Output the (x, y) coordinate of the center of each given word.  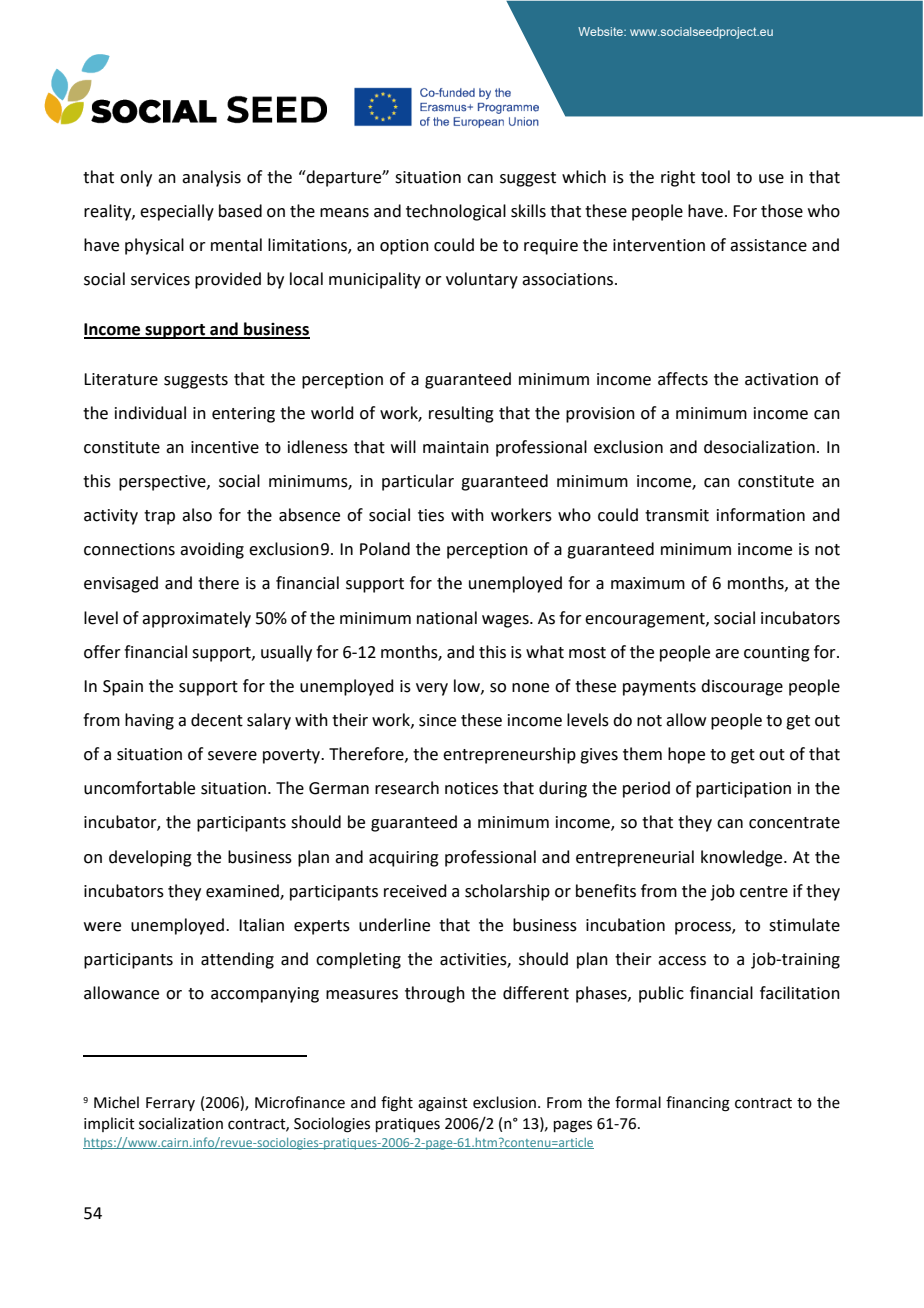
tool (715, 177)
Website (601, 31)
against (443, 1104)
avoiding (212, 550)
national (447, 618)
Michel (116, 1102)
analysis (211, 178)
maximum (648, 583)
